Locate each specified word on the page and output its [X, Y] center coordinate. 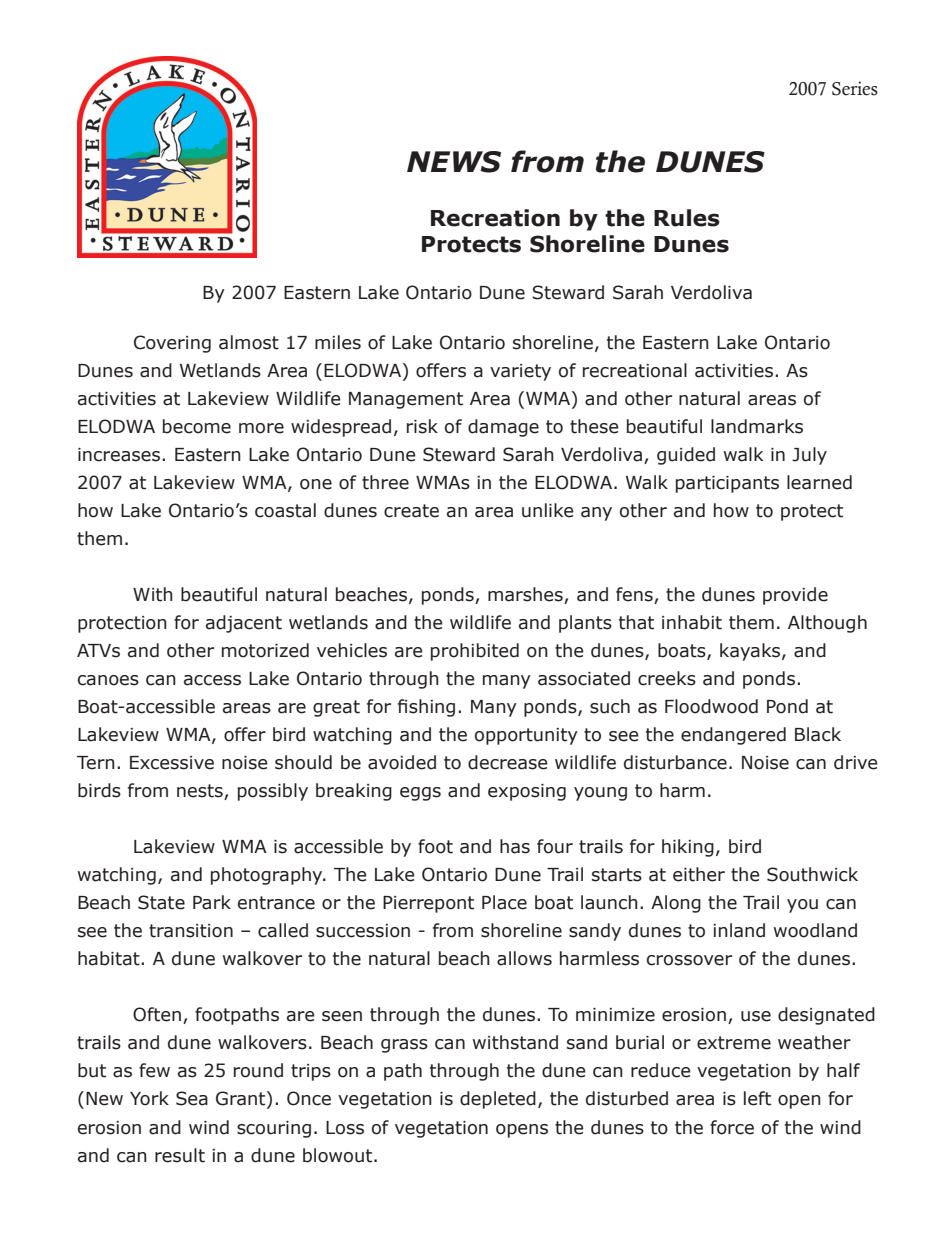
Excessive [172, 763]
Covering [172, 344]
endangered [733, 736]
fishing [426, 708]
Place [504, 902]
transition [191, 931]
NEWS [454, 162]
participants [727, 484]
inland [739, 930]
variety [520, 372]
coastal [285, 510]
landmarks [757, 426]
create [411, 511]
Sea [192, 1098]
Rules [687, 218]
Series [855, 88]
